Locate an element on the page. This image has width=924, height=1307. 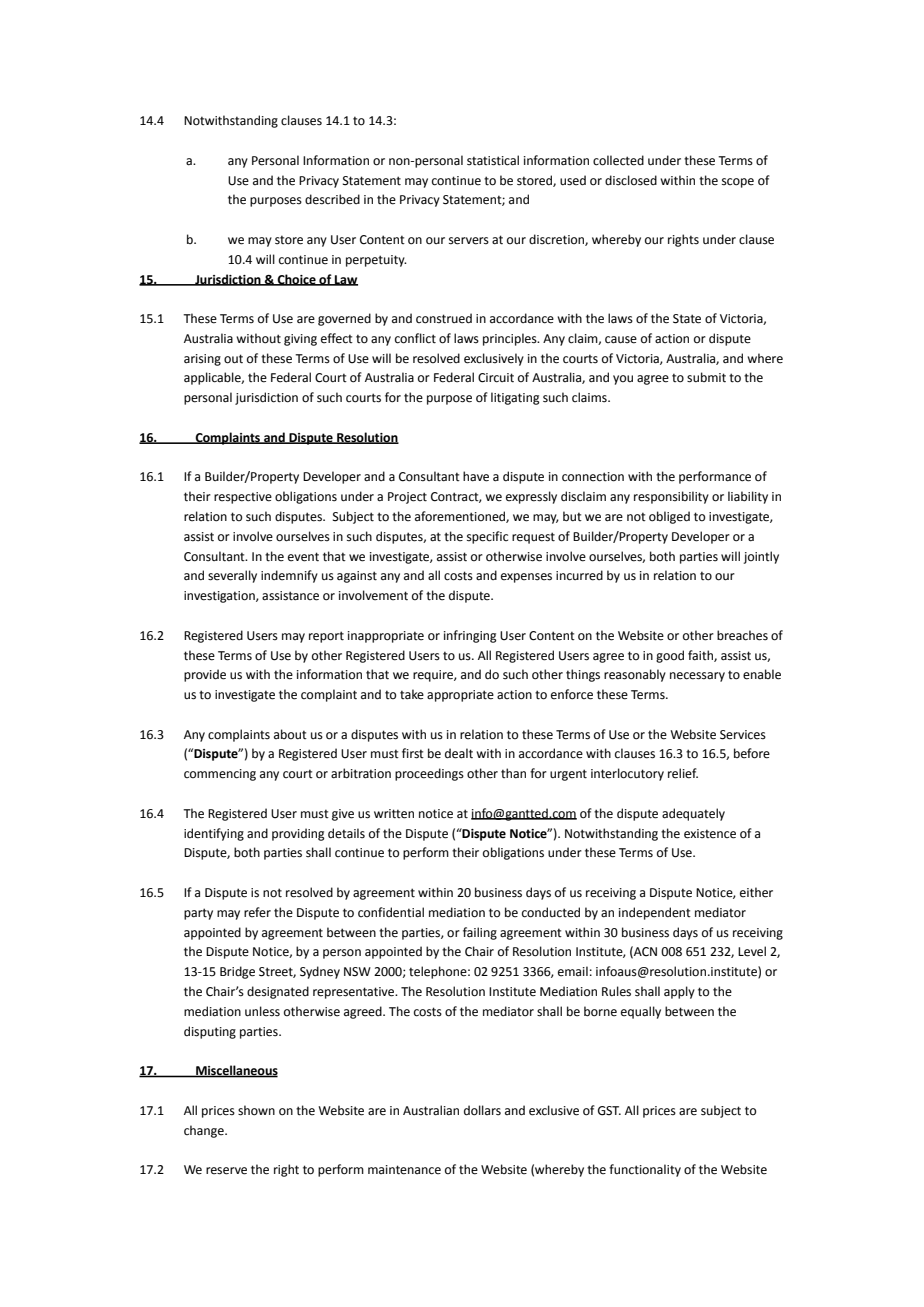
necessary is located at coordinates (697, 677).
